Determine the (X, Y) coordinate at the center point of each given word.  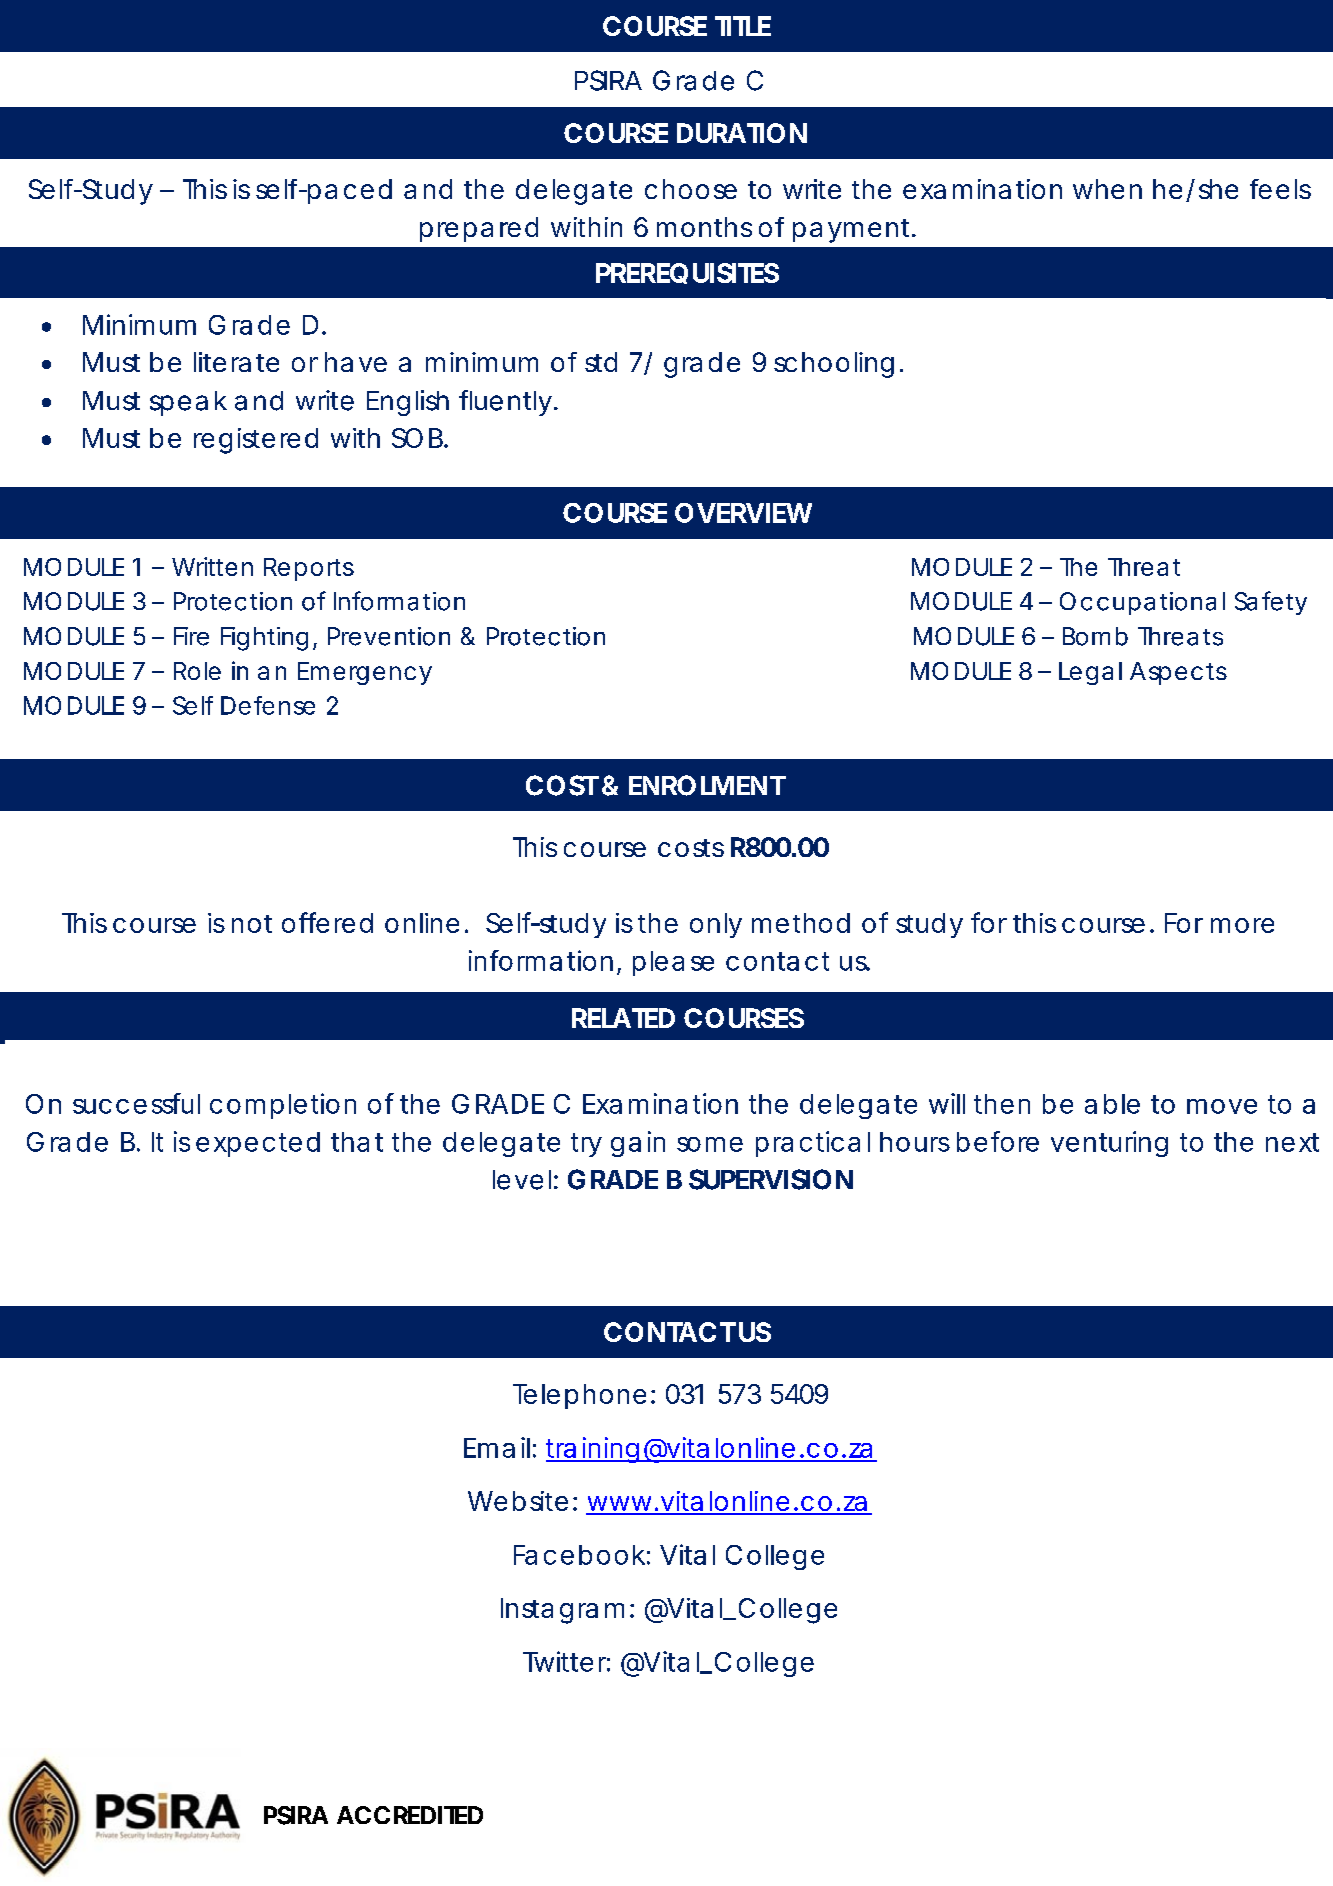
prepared (479, 229)
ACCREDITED (410, 1815)
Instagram (562, 1611)
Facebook (579, 1555)
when (1107, 189)
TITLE (743, 26)
